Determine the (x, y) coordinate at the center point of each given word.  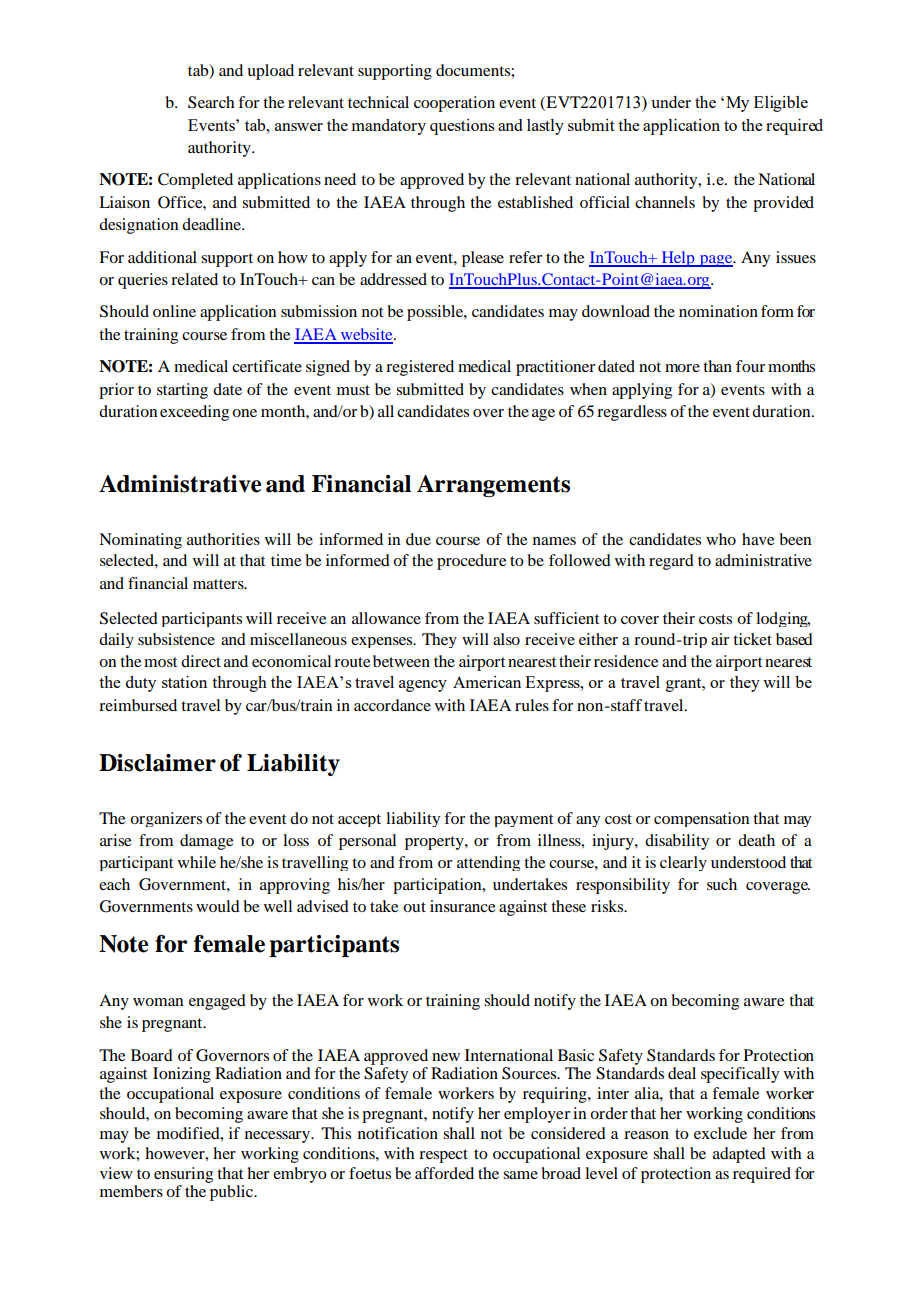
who (721, 539)
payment (523, 820)
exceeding (194, 413)
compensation (701, 819)
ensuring (183, 1175)
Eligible (781, 104)
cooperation (454, 104)
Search (211, 102)
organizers (166, 819)
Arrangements (493, 486)
